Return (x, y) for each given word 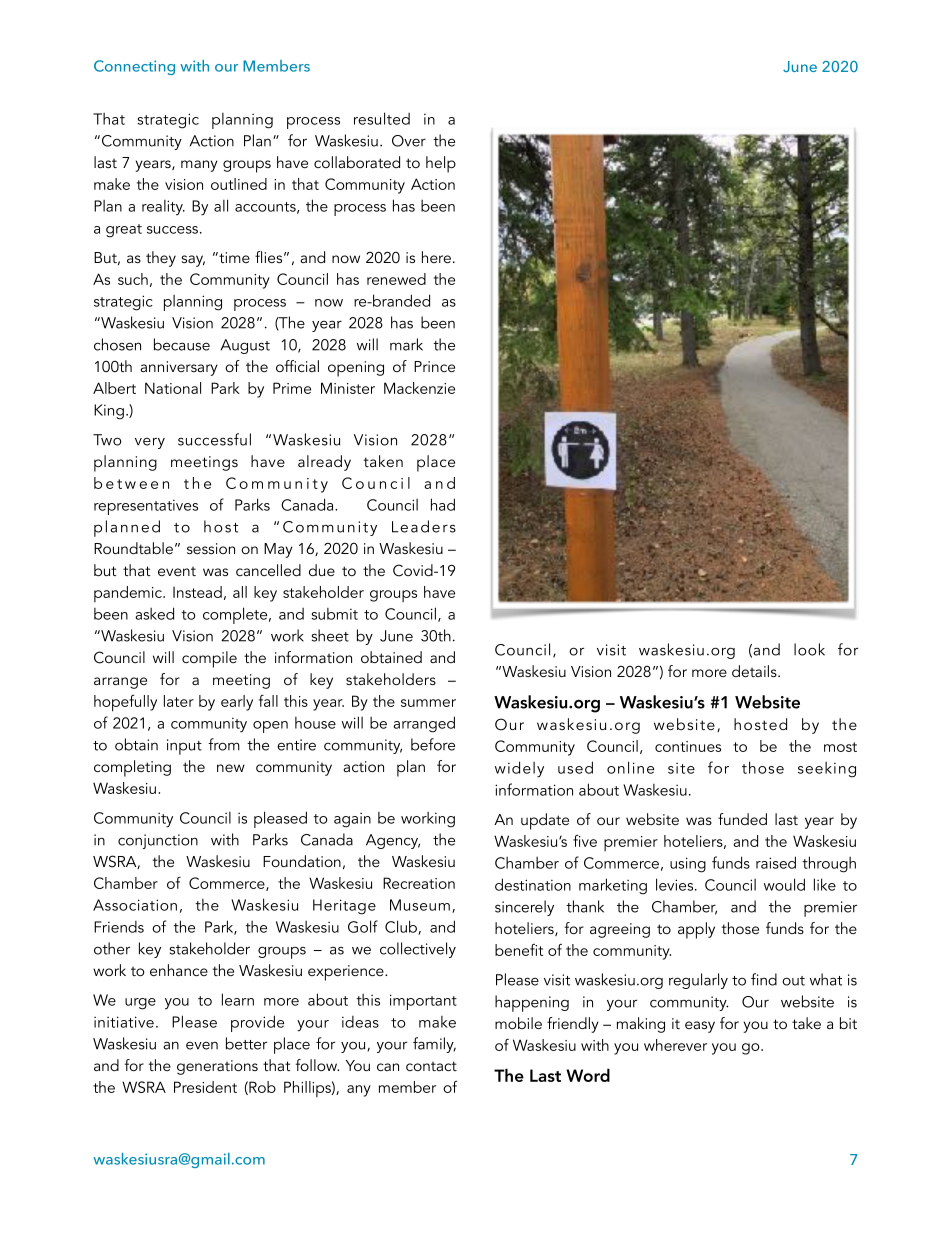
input (184, 747)
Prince (434, 366)
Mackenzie (419, 388)
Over (409, 141)
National (173, 388)
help (441, 164)
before (433, 744)
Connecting (134, 67)
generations (217, 1067)
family (434, 1045)
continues (688, 746)
